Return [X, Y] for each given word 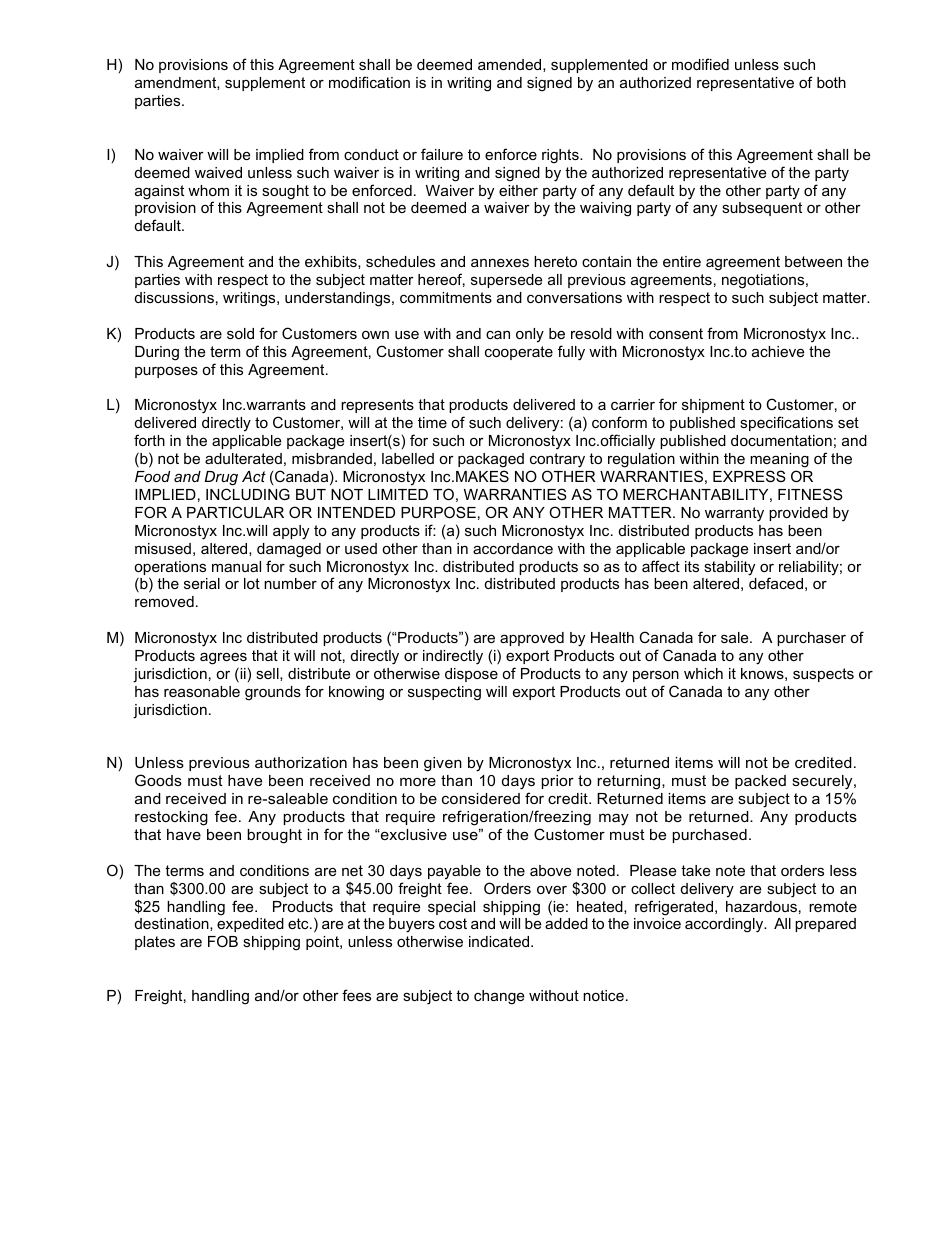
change [499, 997]
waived [218, 172]
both [831, 82]
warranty [734, 514]
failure [442, 154]
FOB [223, 941]
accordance [513, 548]
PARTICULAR [235, 512]
